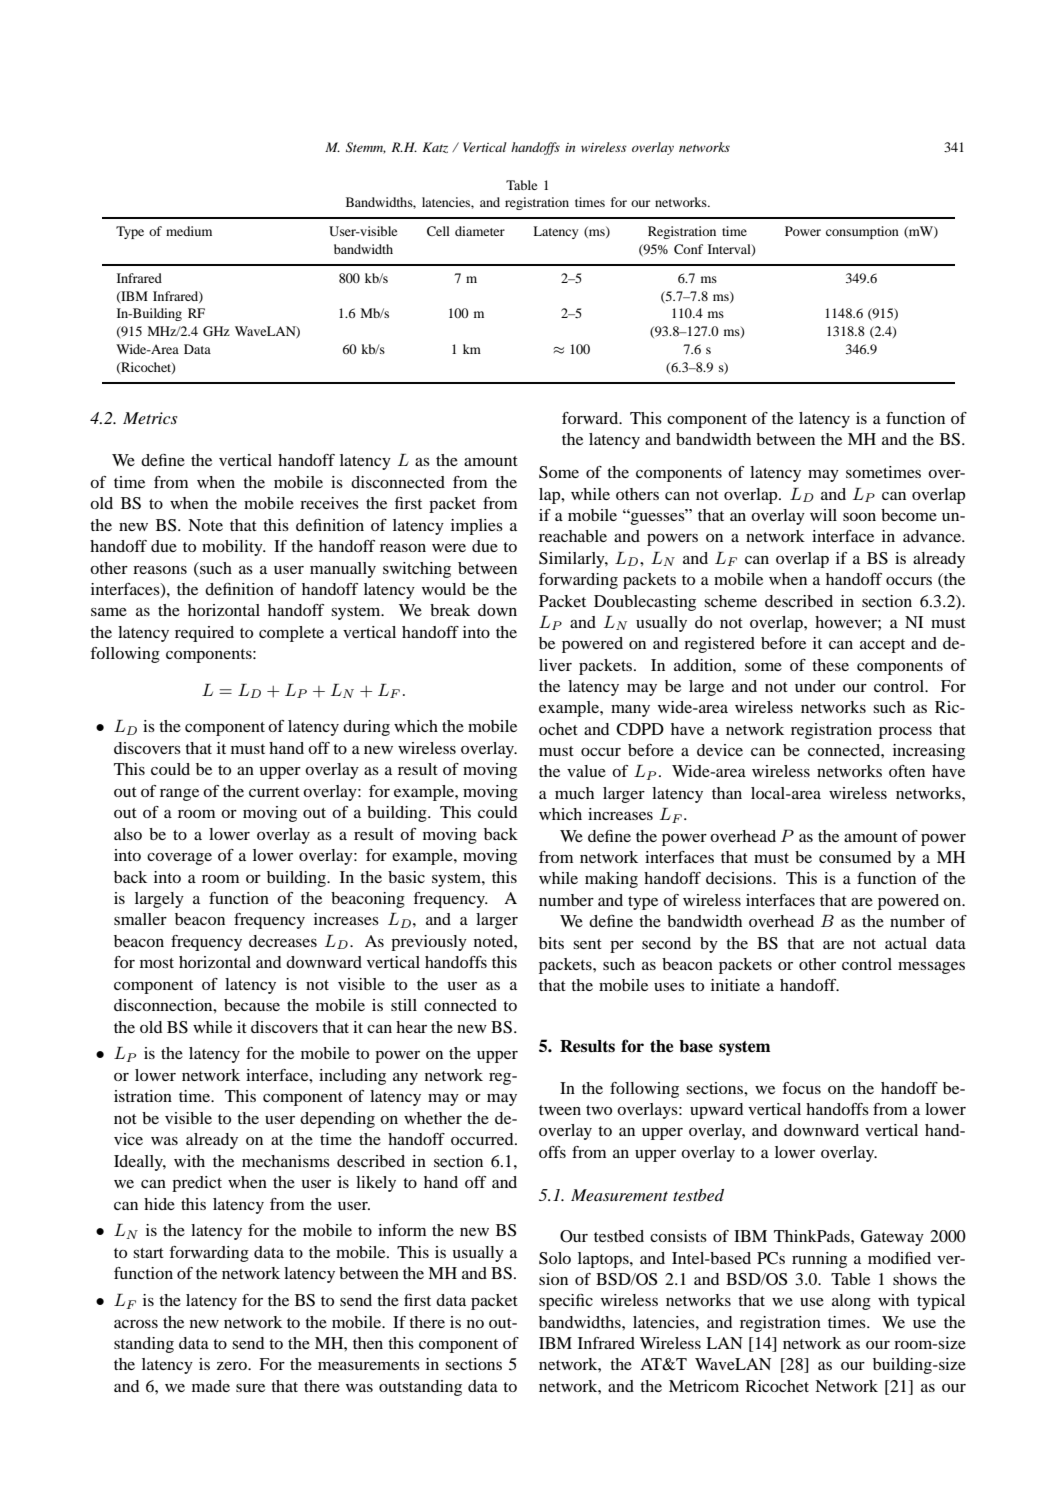  What do you see at coordinates (801, 1088) in the screenshot?
I see `focus` at bounding box center [801, 1088].
